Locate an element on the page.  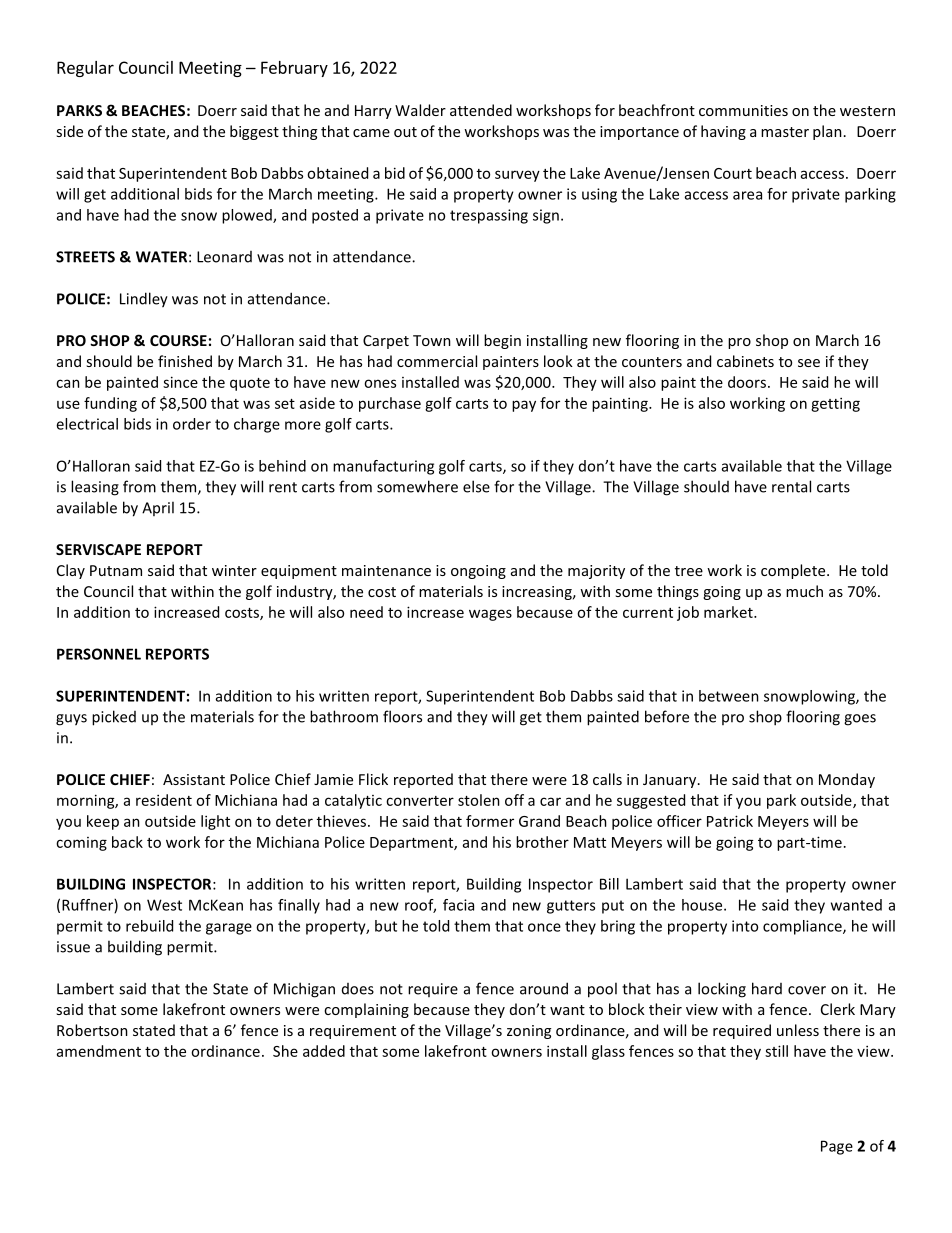
amendment is located at coordinates (99, 1051).
